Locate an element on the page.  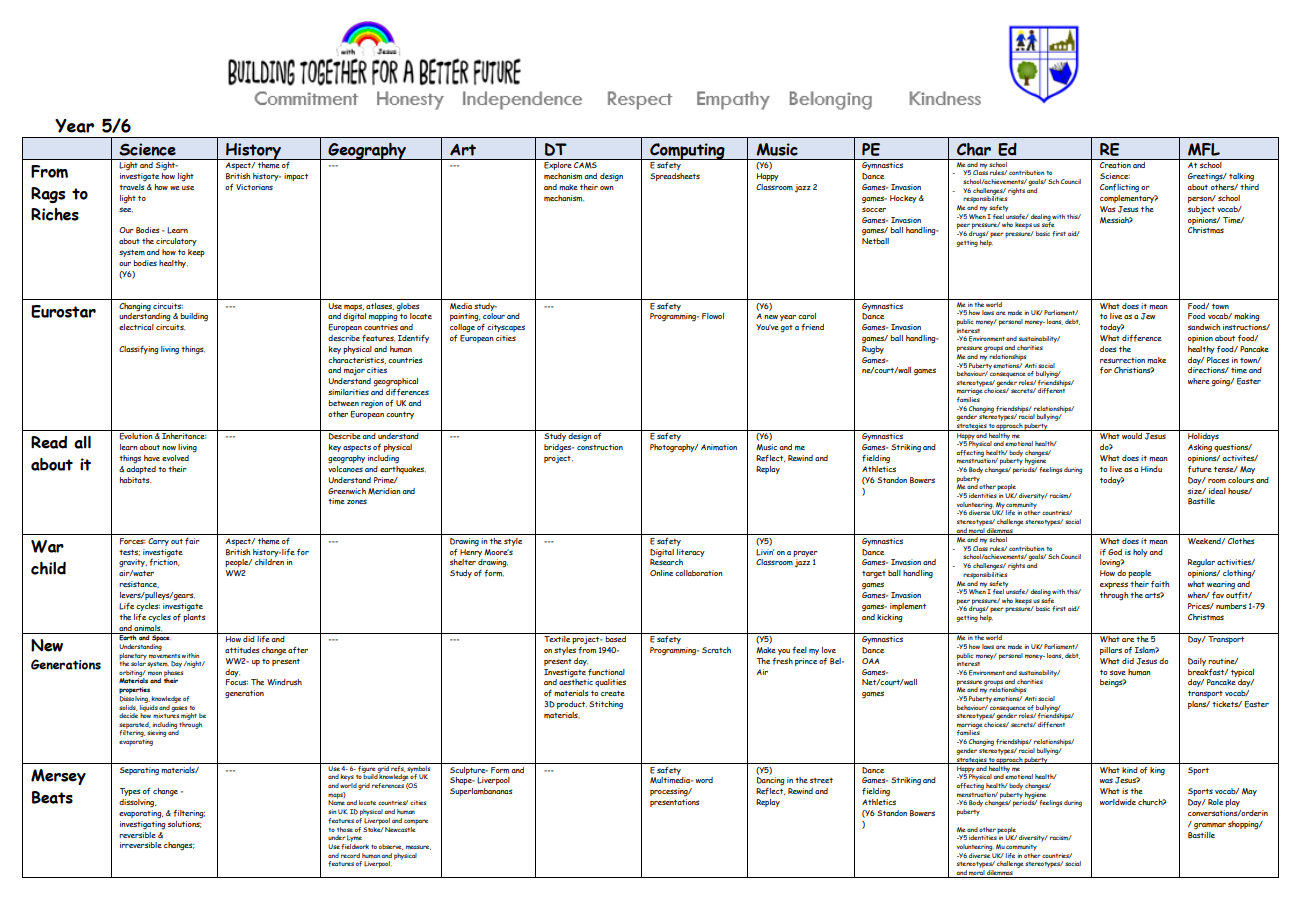
Victorians is located at coordinates (254, 187).
